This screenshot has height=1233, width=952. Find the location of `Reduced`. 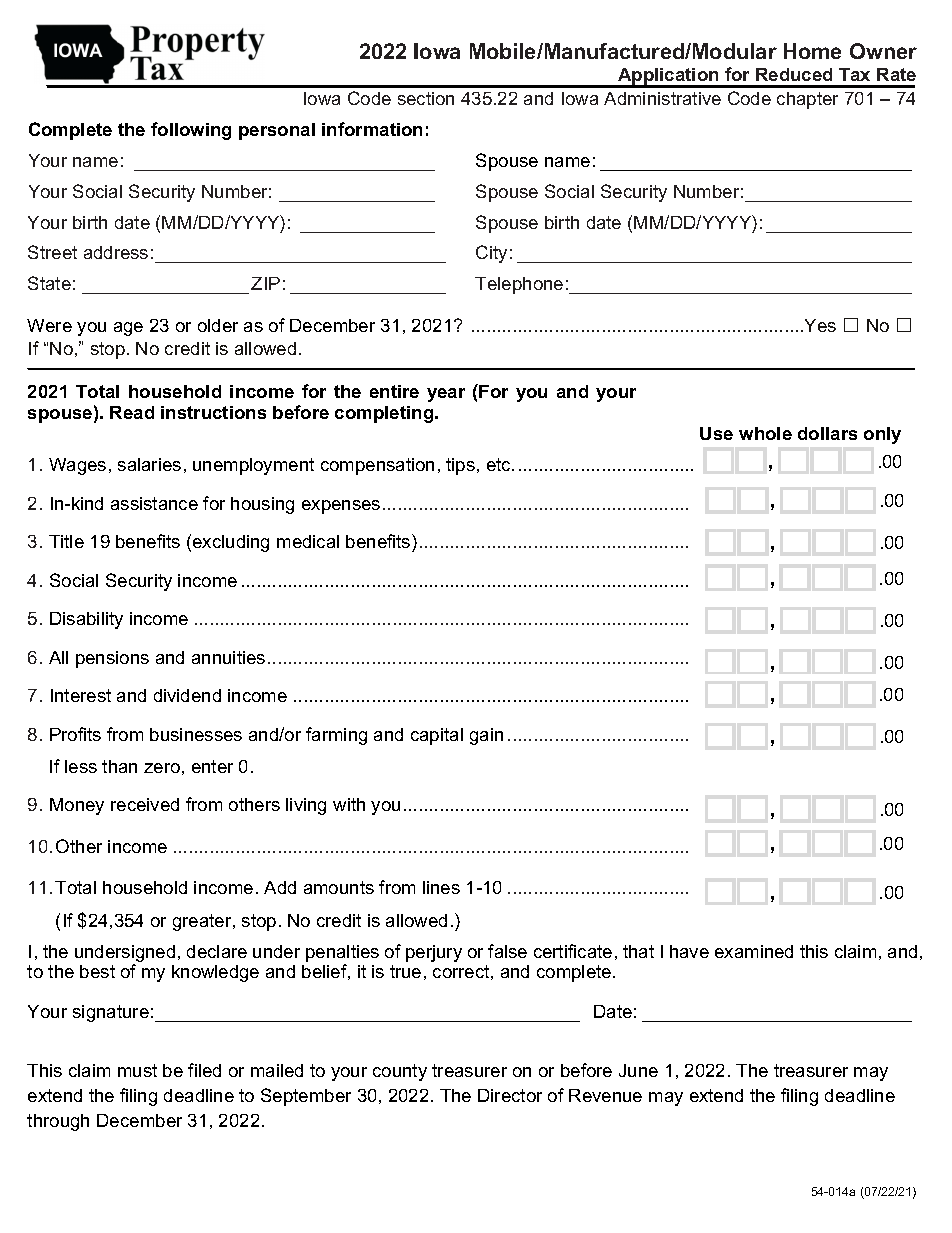

Reduced is located at coordinates (794, 74).
